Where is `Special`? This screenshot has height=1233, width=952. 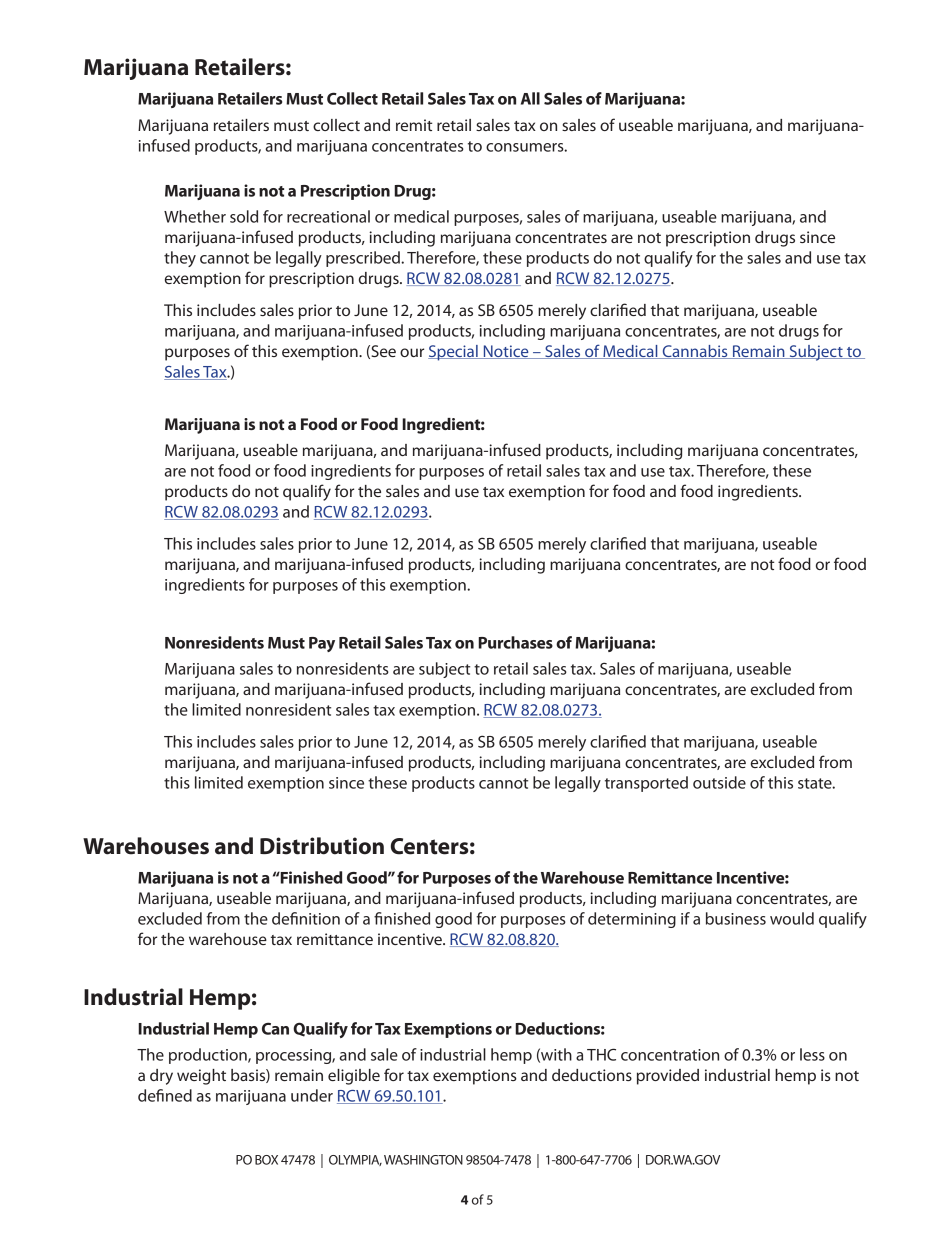 Special is located at coordinates (454, 353).
